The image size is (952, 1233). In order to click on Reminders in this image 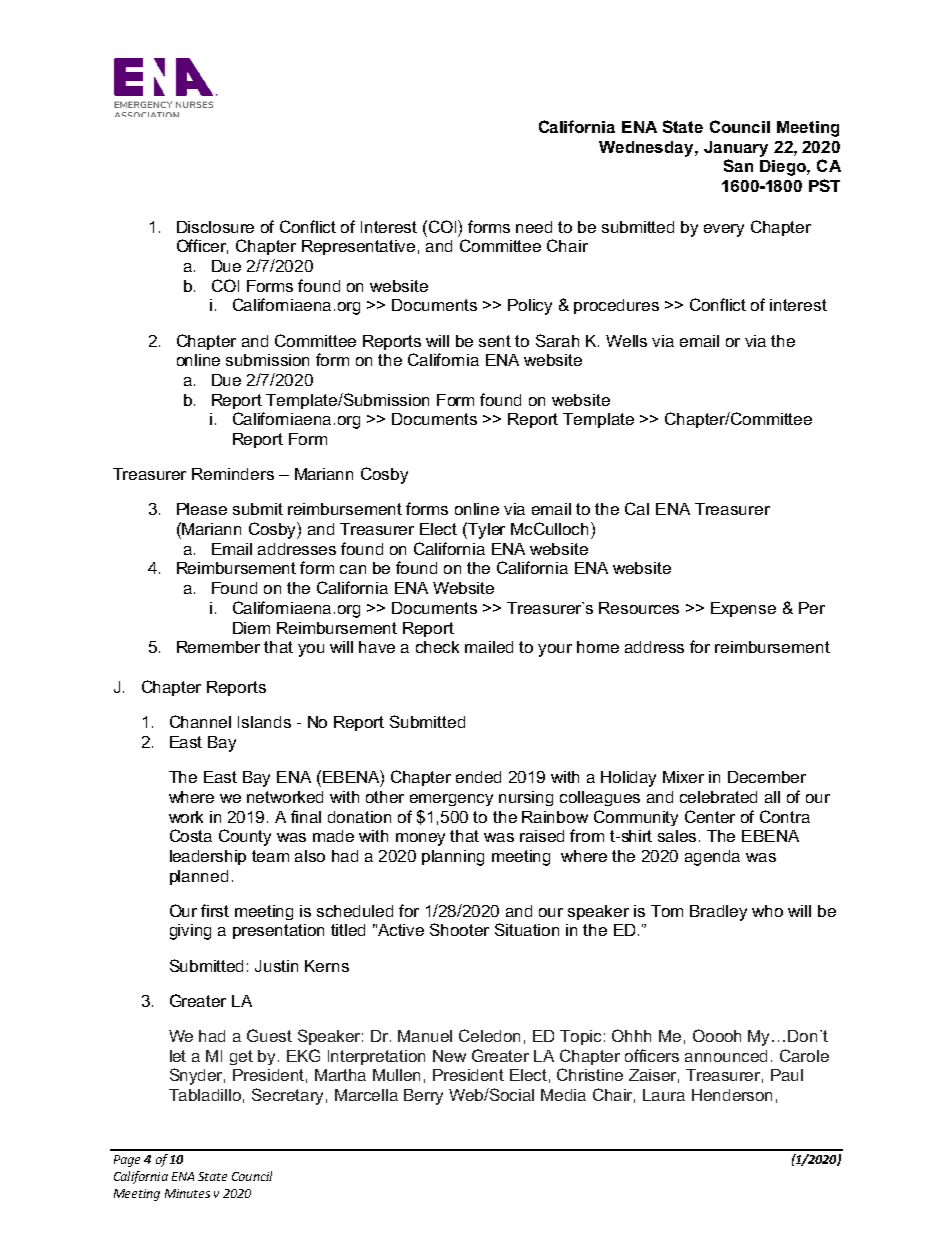, I will do `click(233, 474)`.
